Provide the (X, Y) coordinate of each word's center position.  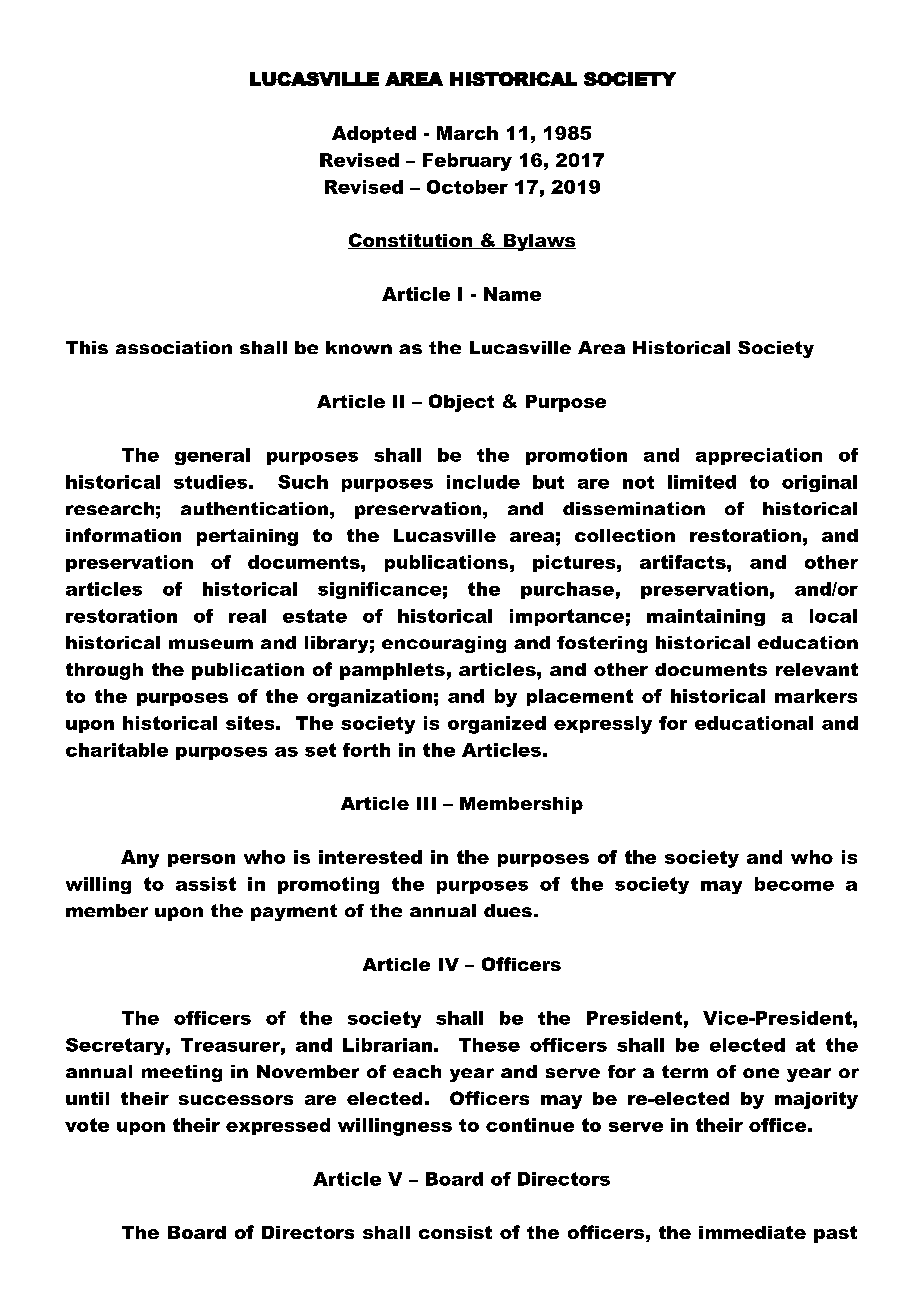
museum (211, 644)
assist (206, 884)
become (794, 884)
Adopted (374, 134)
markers (816, 696)
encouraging (444, 644)
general (212, 456)
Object (461, 403)
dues (508, 910)
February (467, 162)
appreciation (759, 456)
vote (87, 1125)
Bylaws (538, 242)
